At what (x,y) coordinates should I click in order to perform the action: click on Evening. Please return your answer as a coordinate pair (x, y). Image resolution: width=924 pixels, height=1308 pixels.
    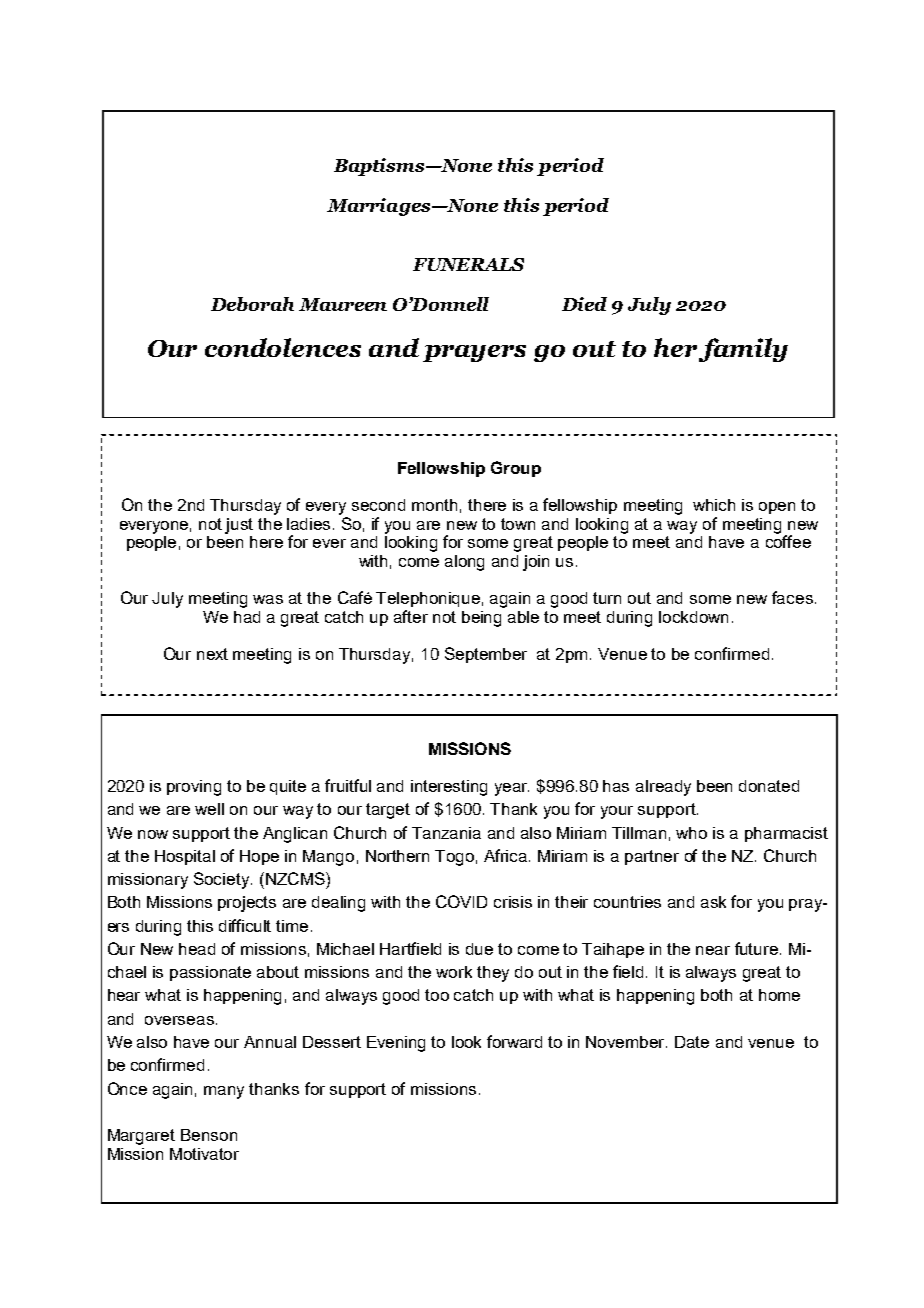
    Looking at the image, I should click on (396, 1044).
